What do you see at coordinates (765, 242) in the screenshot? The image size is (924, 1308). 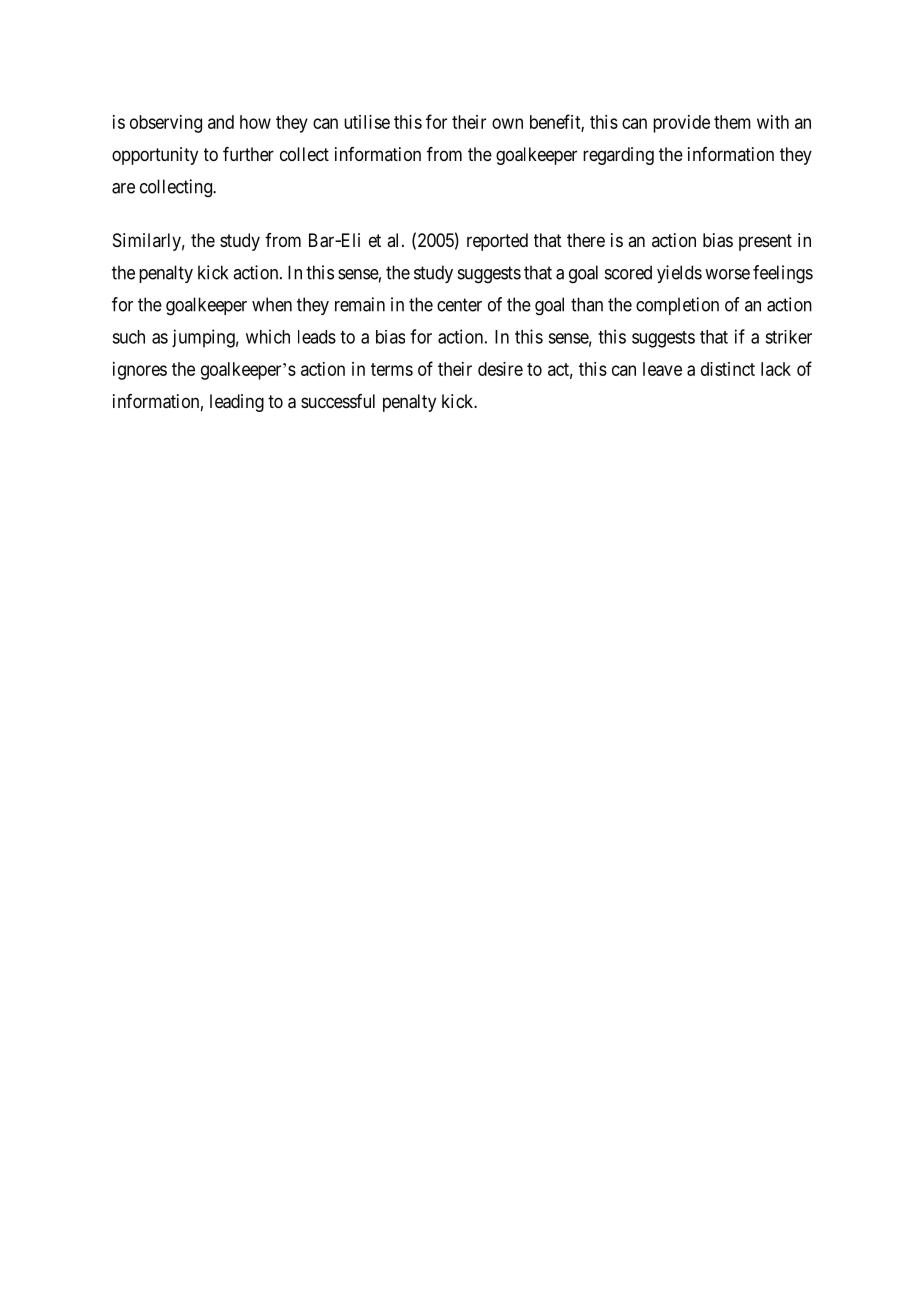 I see `present` at bounding box center [765, 242].
